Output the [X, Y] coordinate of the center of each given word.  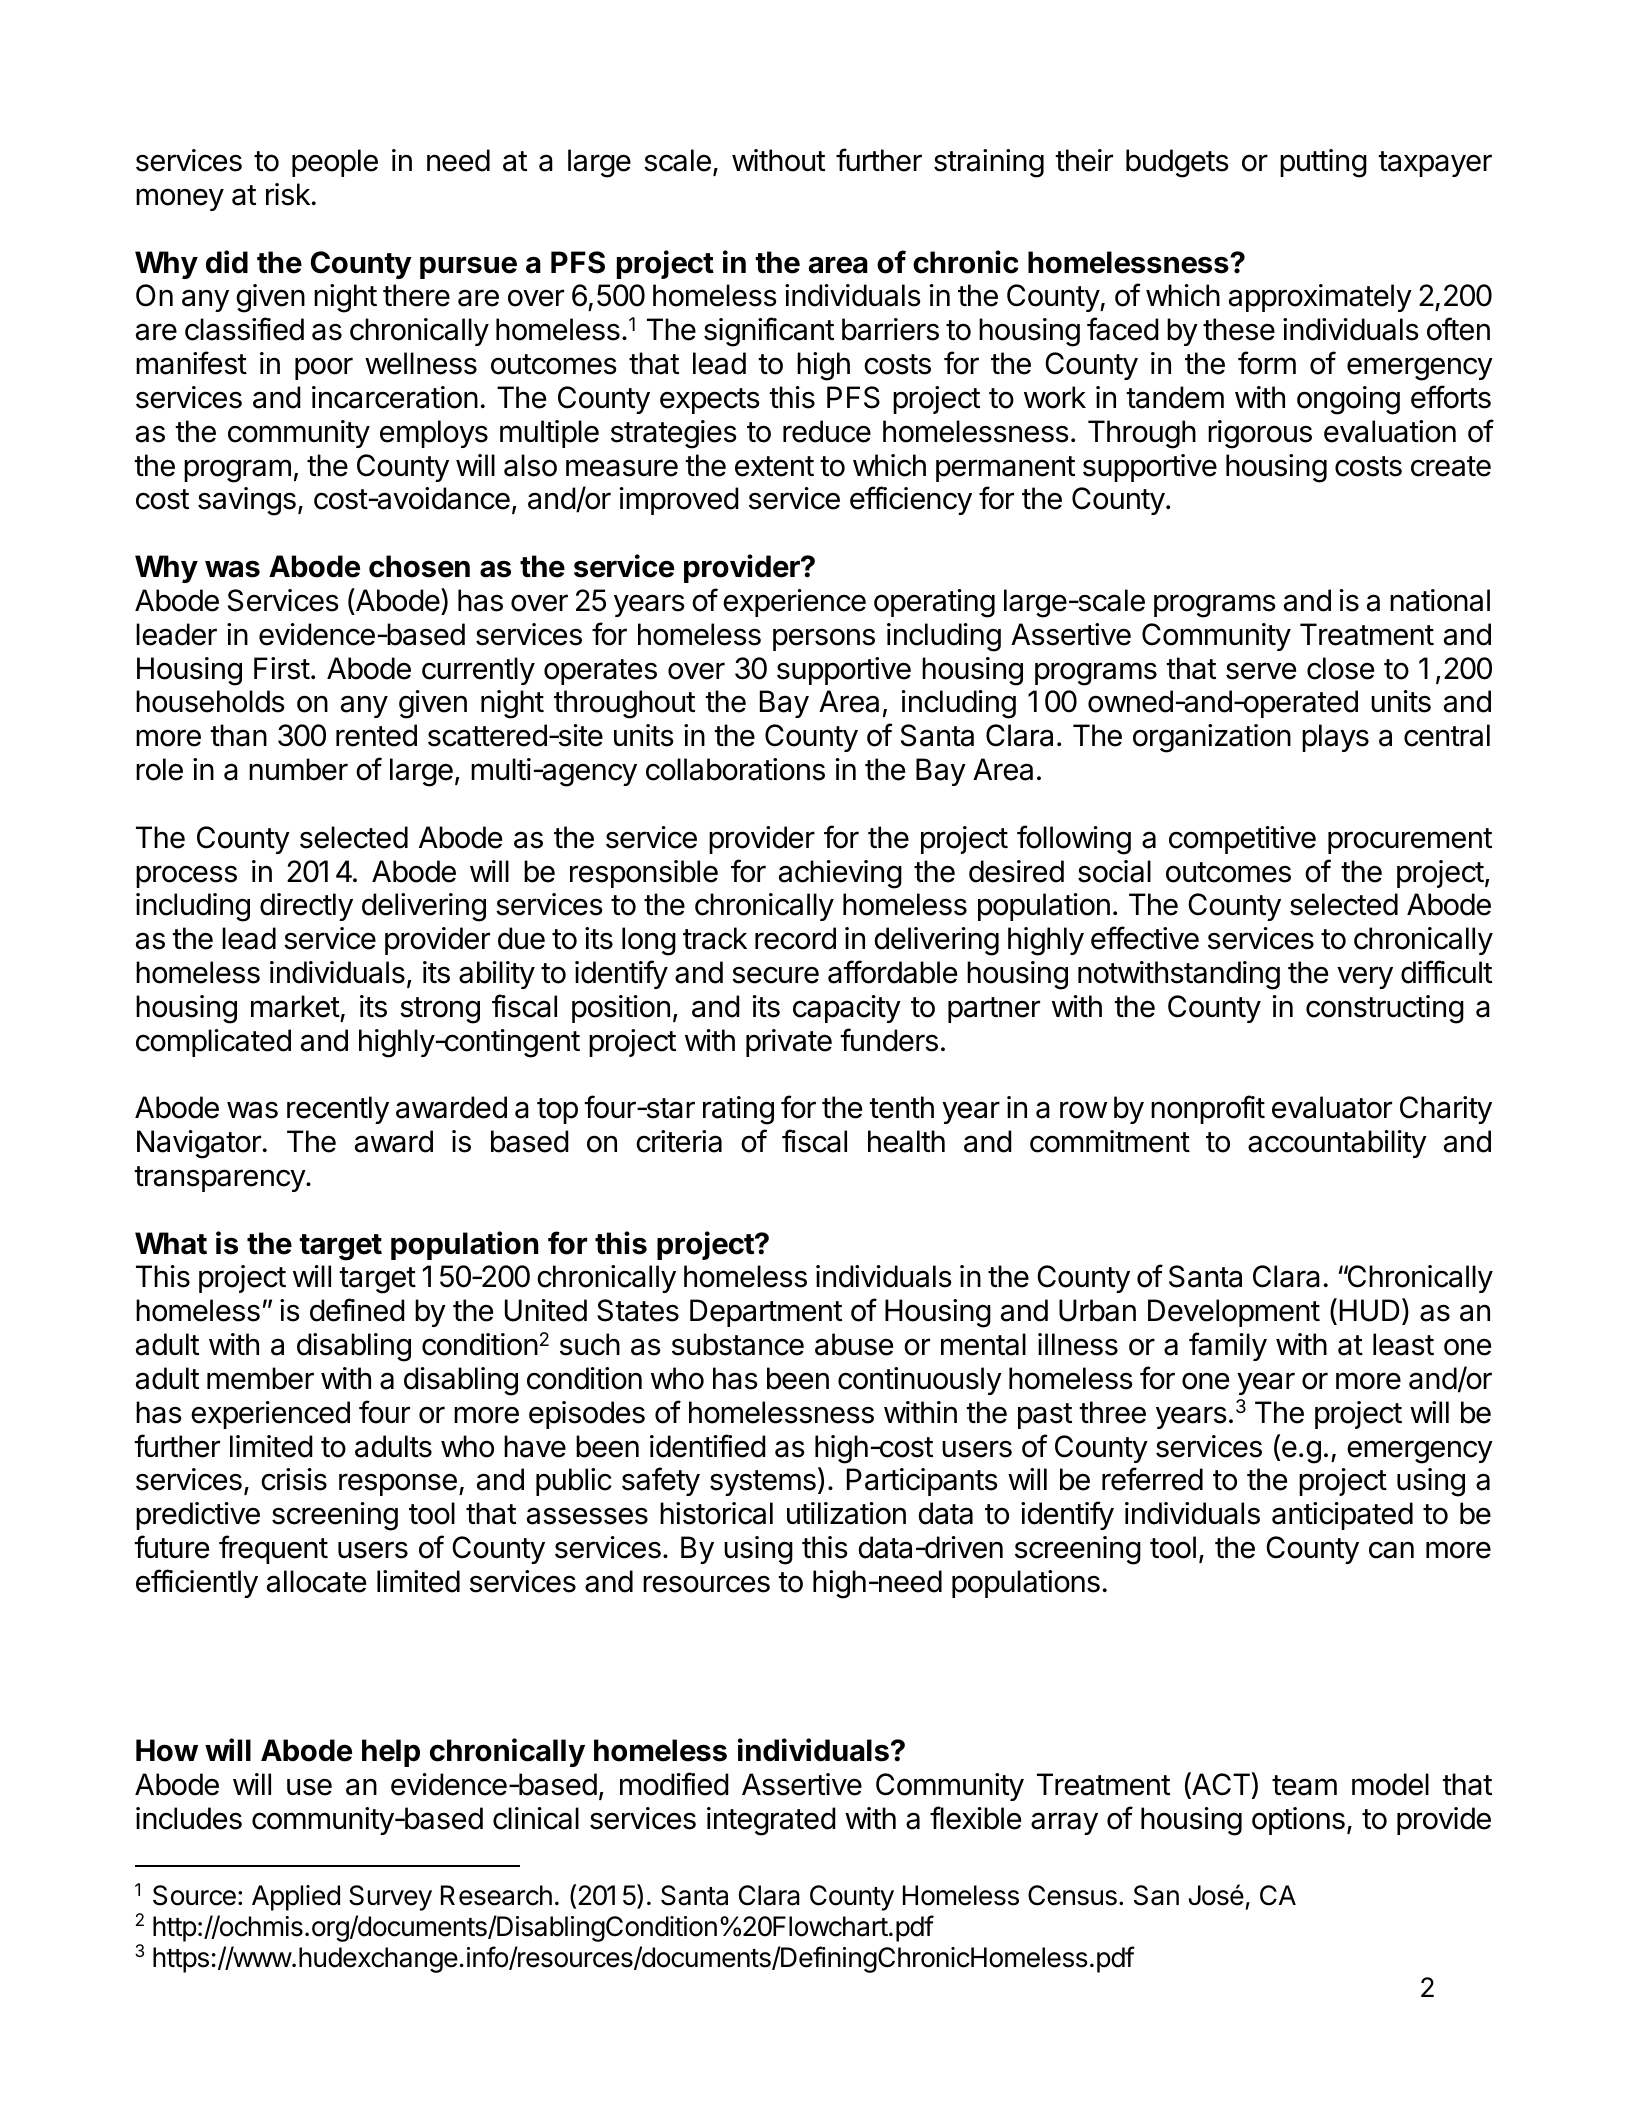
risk [288, 194]
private [789, 1043]
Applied [296, 1898]
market [295, 1006]
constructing [1385, 1009]
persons [824, 639]
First [282, 668]
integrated [771, 1821]
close [1340, 668]
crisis [294, 1479]
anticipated [1342, 1516]
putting [1323, 163]
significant [769, 332]
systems [763, 1483]
